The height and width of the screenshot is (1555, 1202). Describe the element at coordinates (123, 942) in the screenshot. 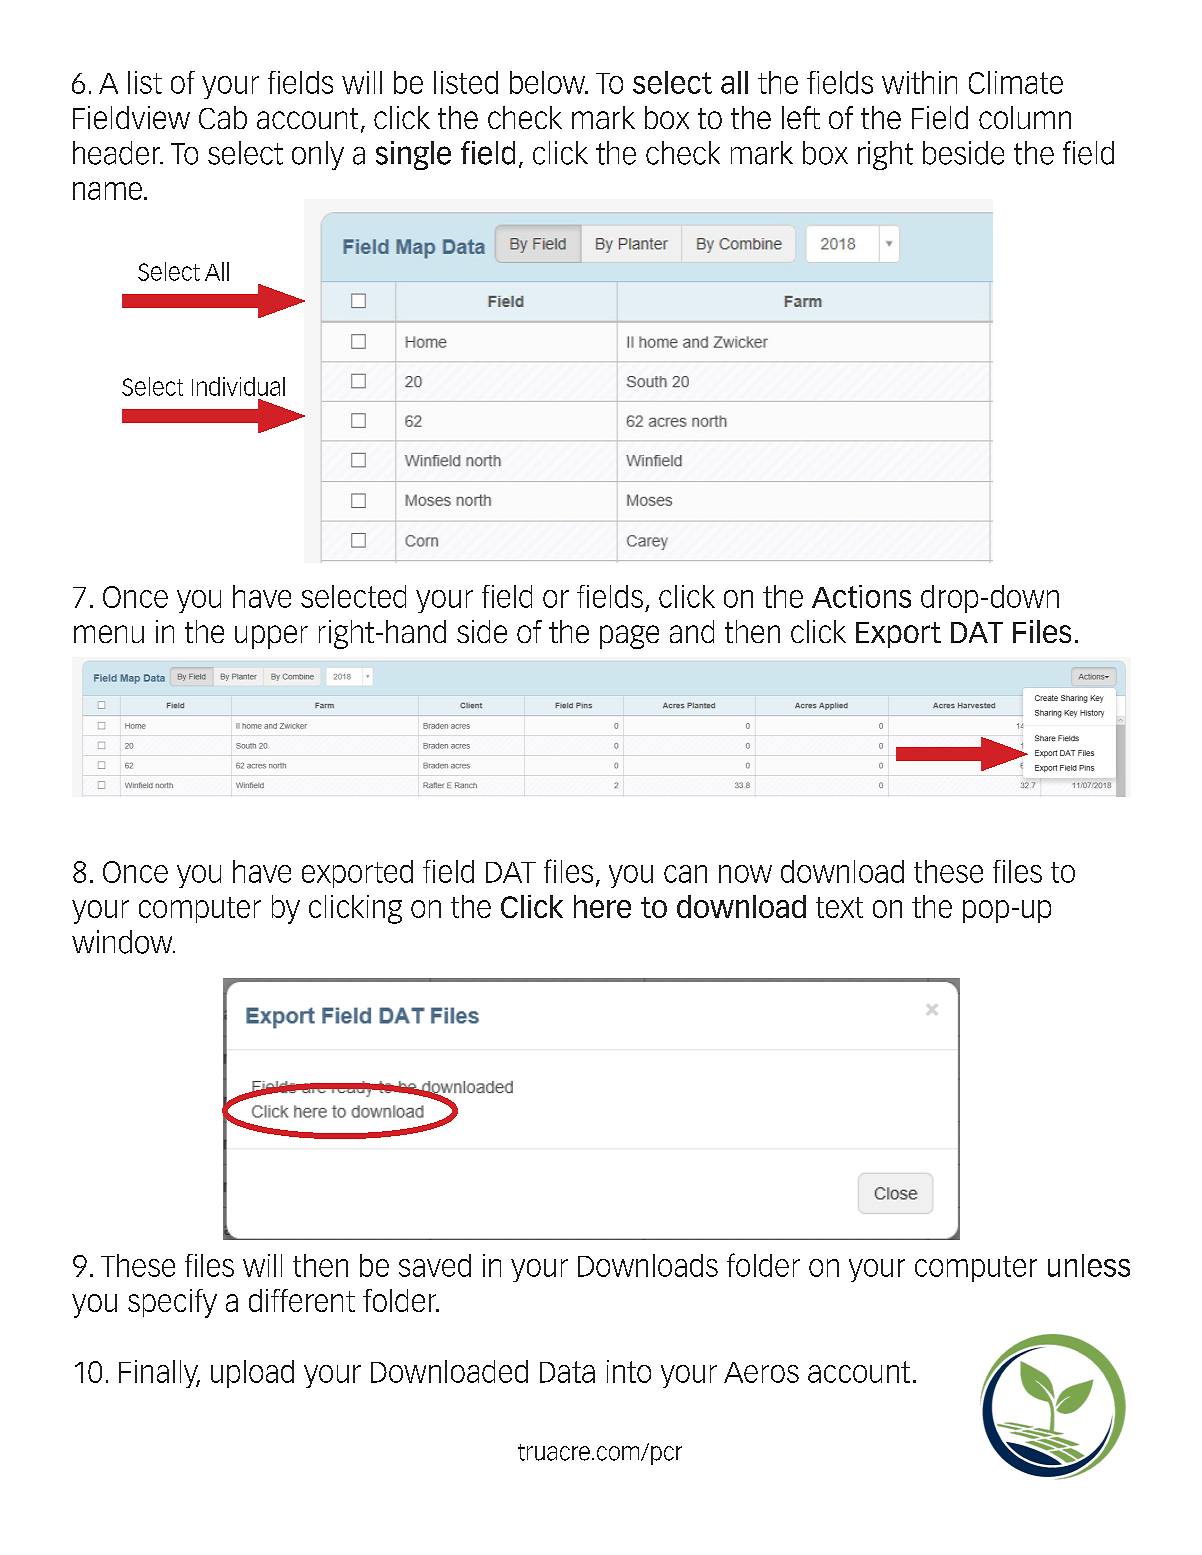

I see `window` at that location.
